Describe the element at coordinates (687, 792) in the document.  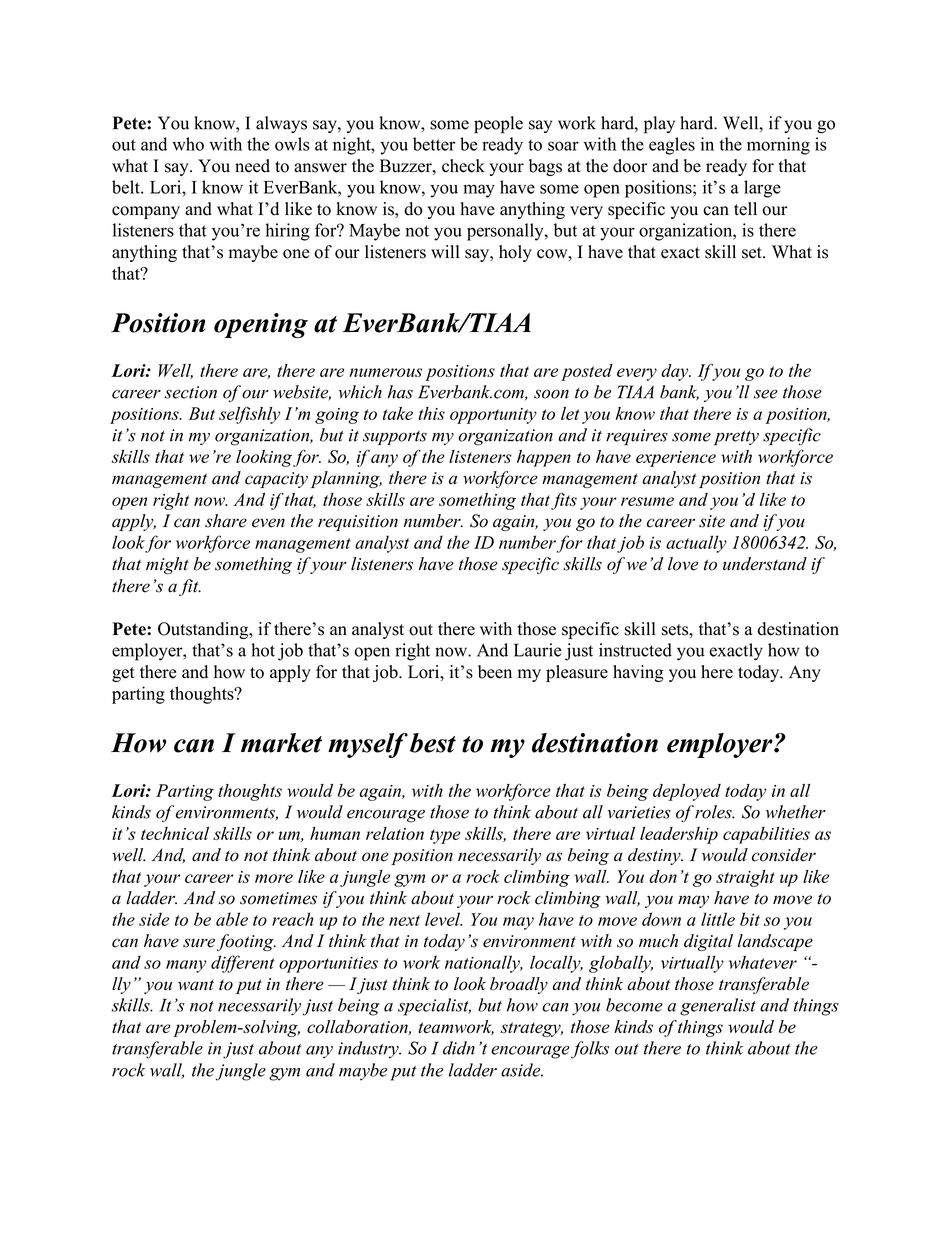
I see `deployed` at that location.
